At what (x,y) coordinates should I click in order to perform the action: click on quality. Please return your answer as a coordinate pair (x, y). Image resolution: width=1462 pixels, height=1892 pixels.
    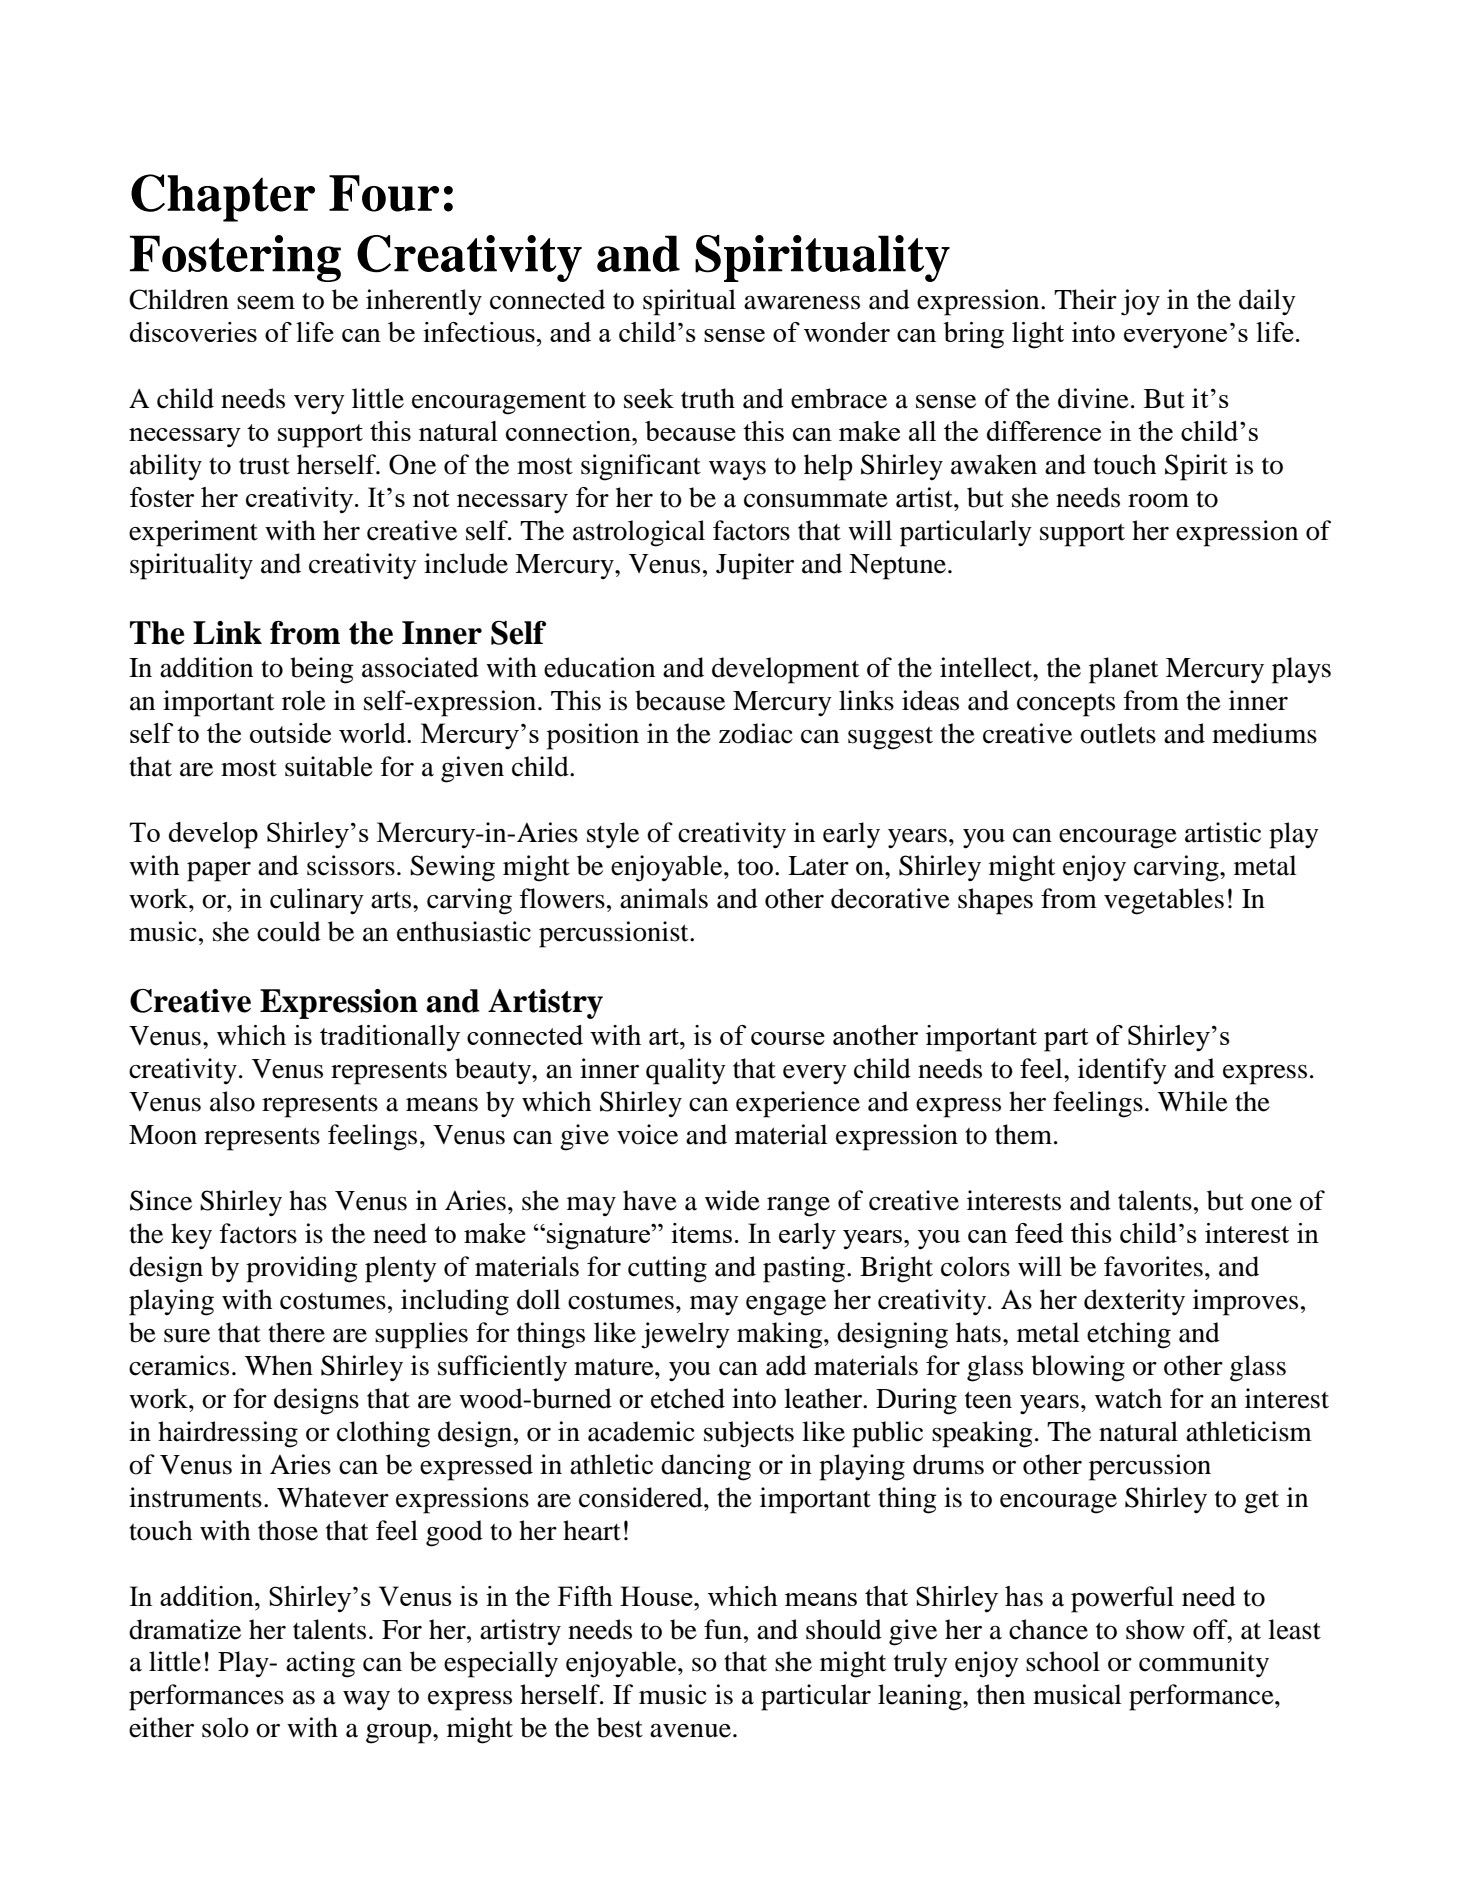
    Looking at the image, I should click on (686, 1071).
